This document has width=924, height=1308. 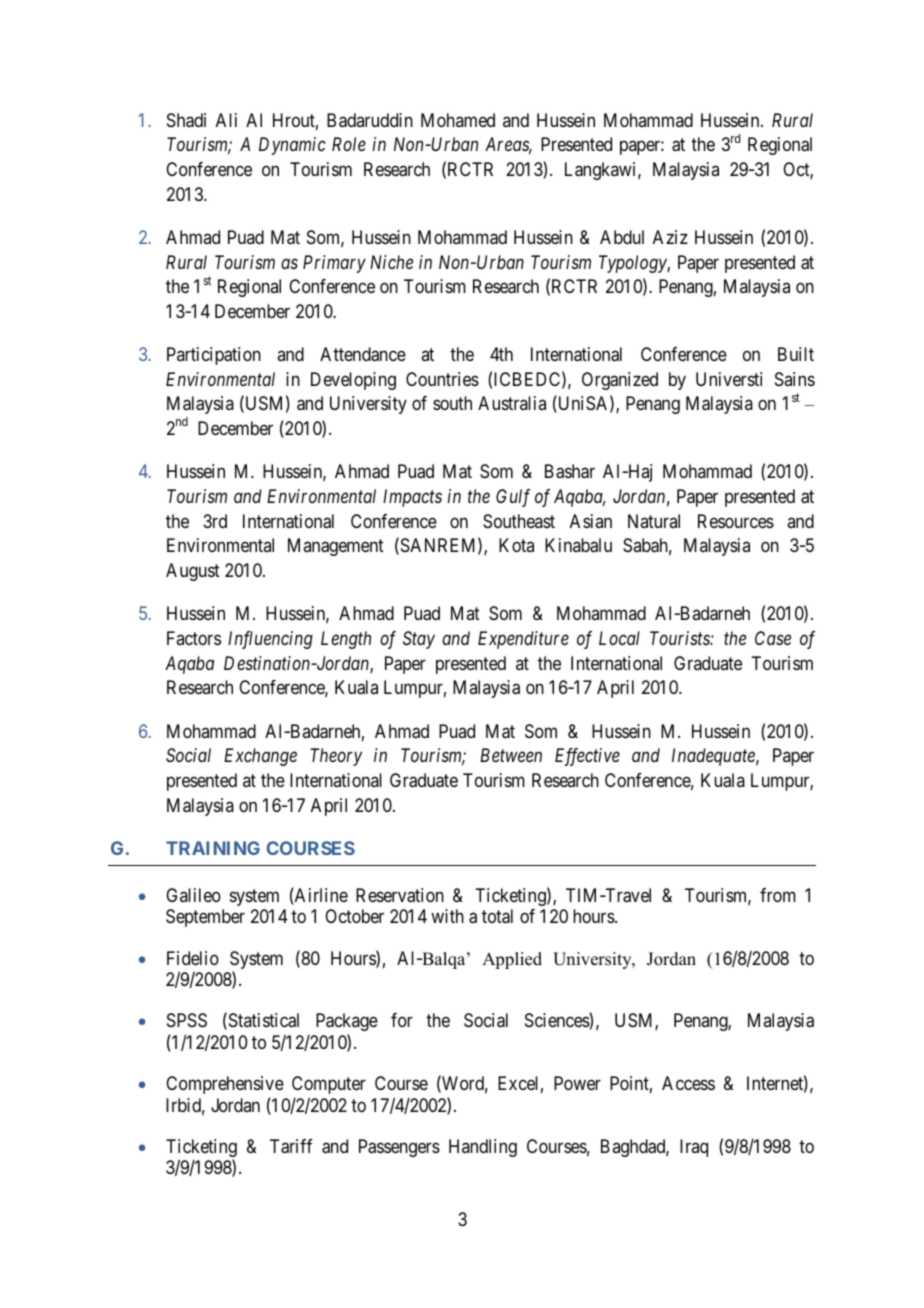 I want to click on Between, so click(x=511, y=755).
